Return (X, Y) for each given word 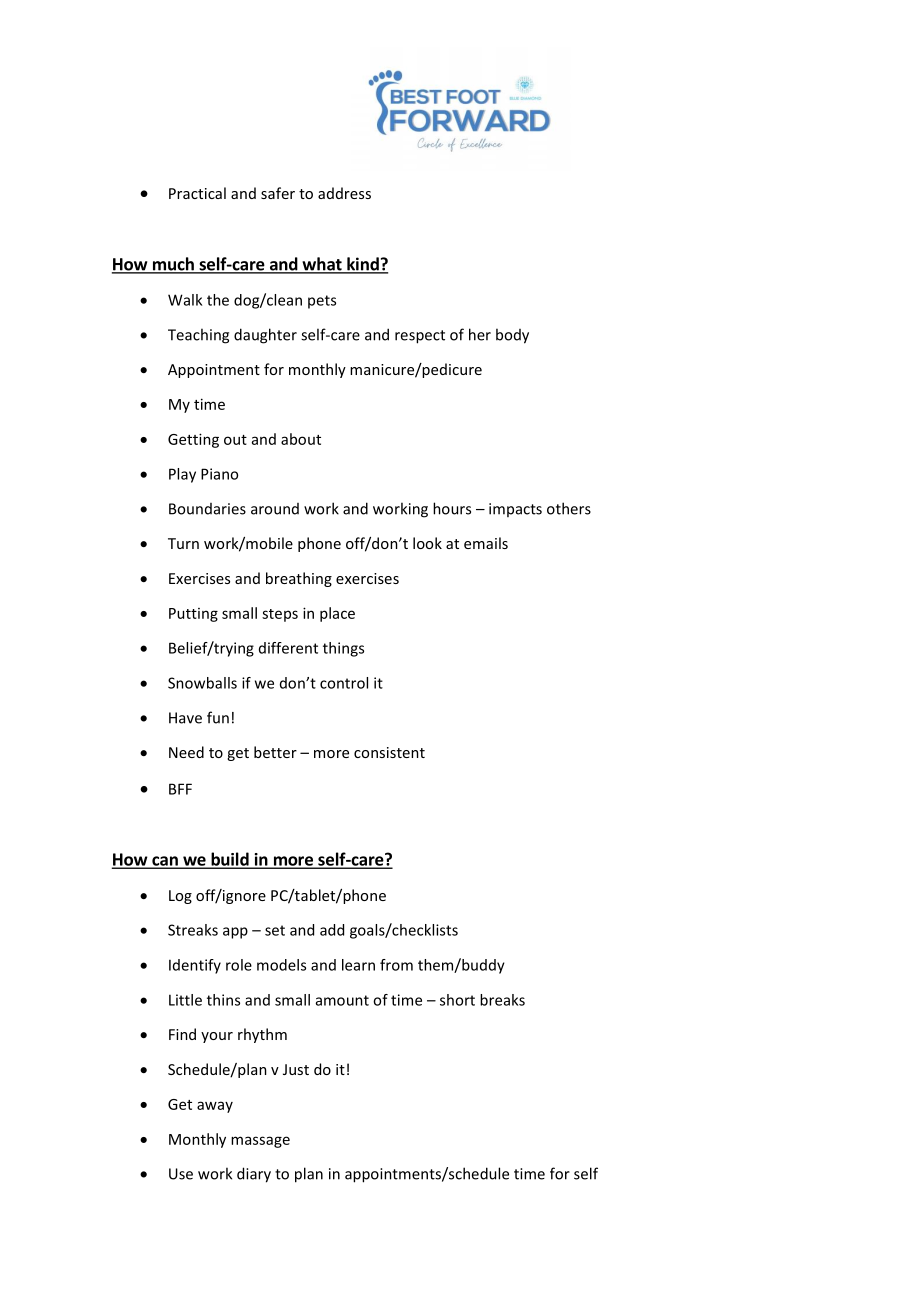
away (215, 1107)
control (344, 683)
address (344, 193)
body (512, 336)
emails (486, 543)
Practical (197, 193)
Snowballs (202, 683)
